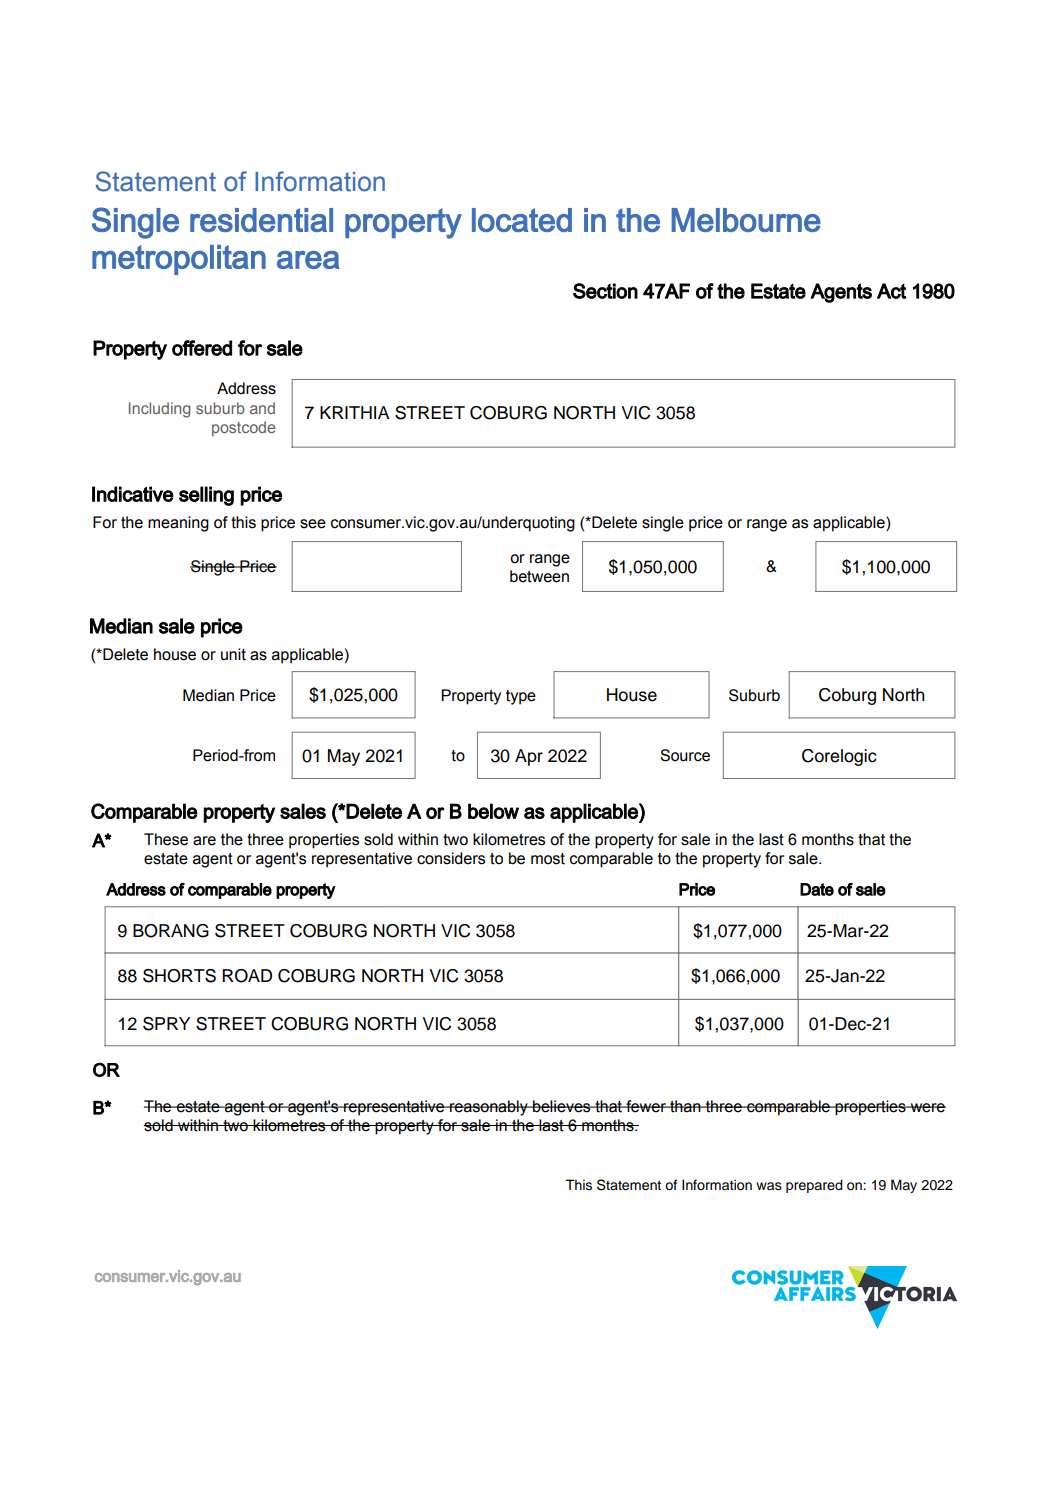  I want to click on type, so click(521, 697).
